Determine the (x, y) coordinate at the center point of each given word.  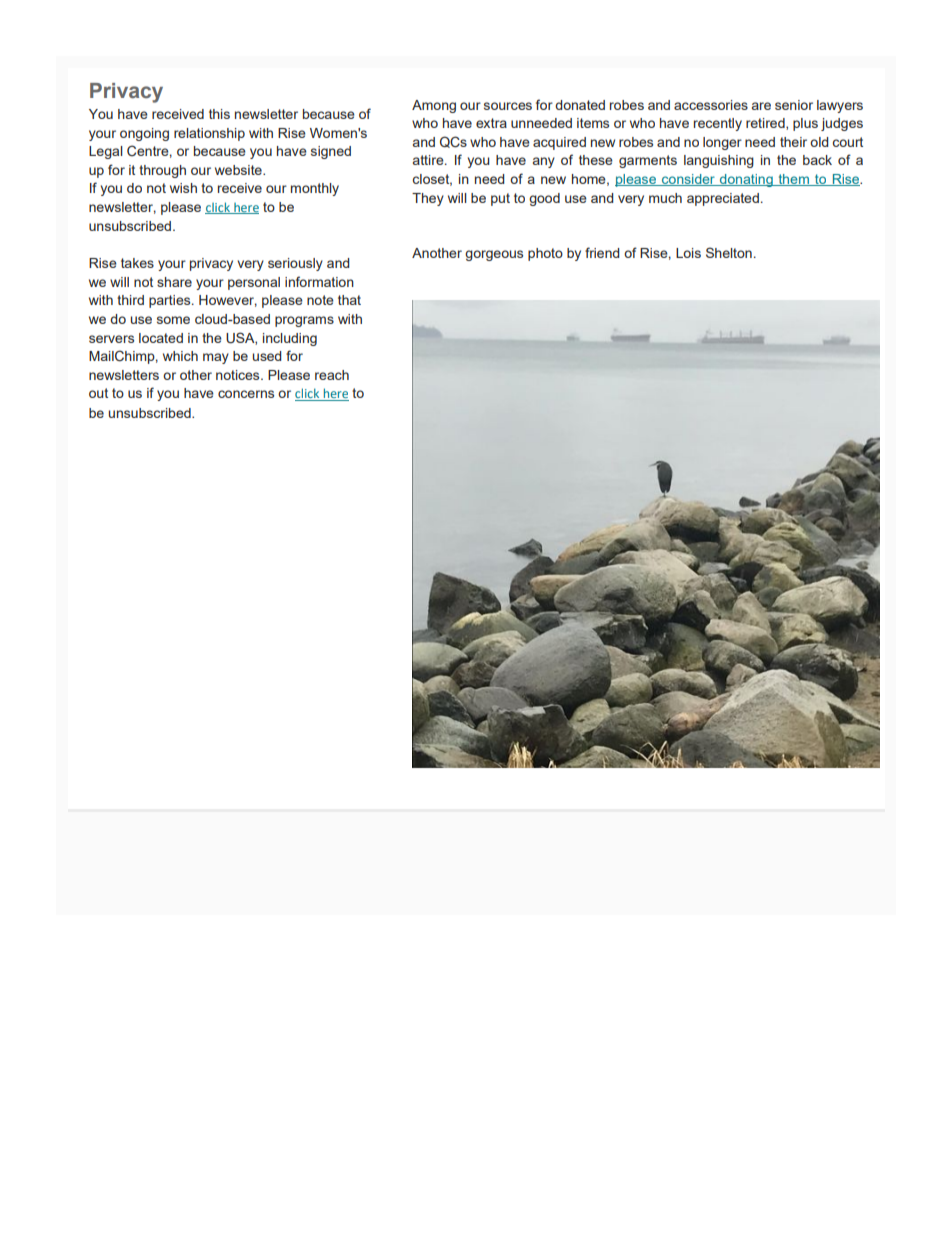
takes (137, 263)
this (219, 114)
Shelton (729, 252)
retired (766, 124)
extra (491, 123)
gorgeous (494, 255)
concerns (246, 394)
